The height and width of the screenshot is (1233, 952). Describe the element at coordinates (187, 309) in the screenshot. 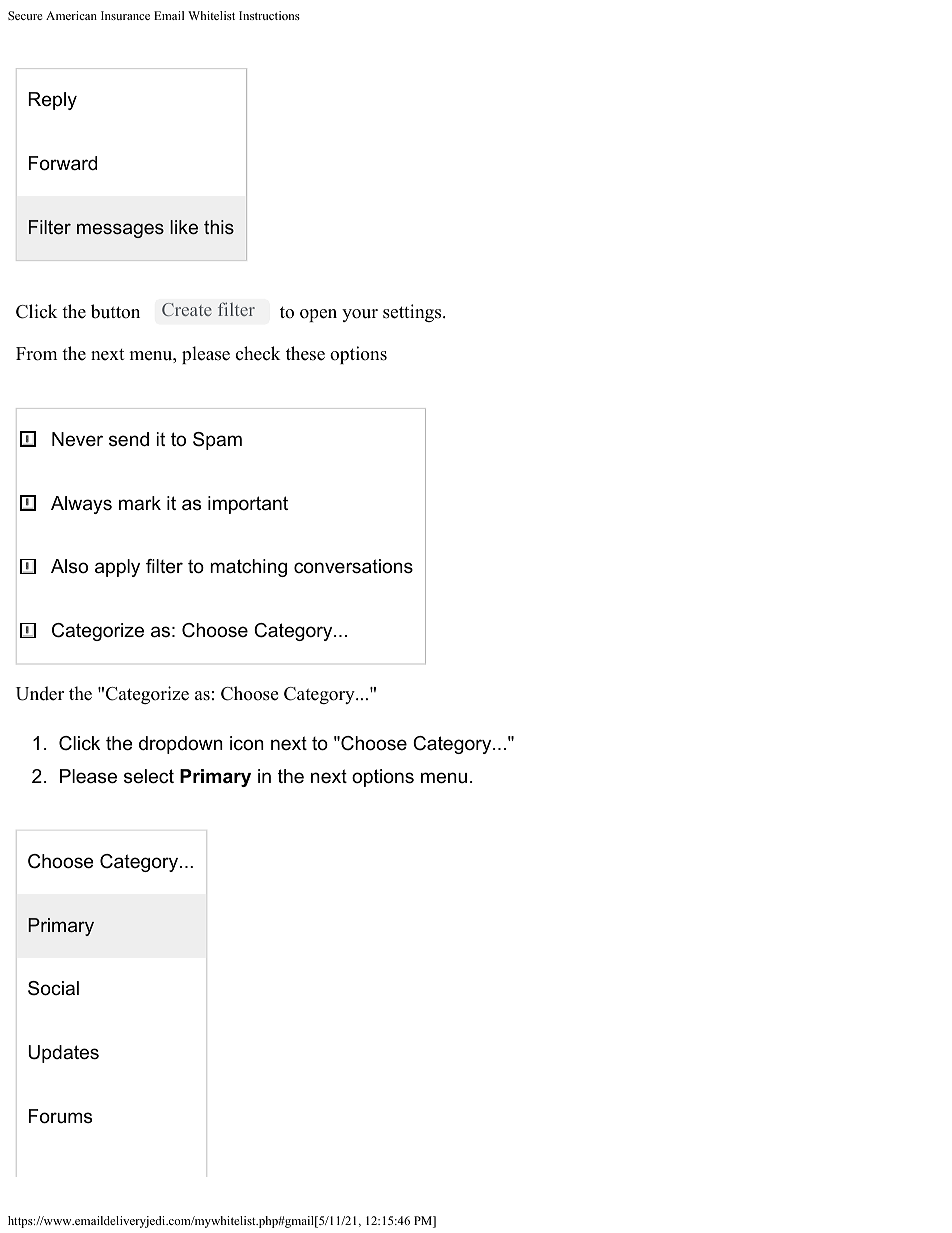

I see `Create` at that location.
